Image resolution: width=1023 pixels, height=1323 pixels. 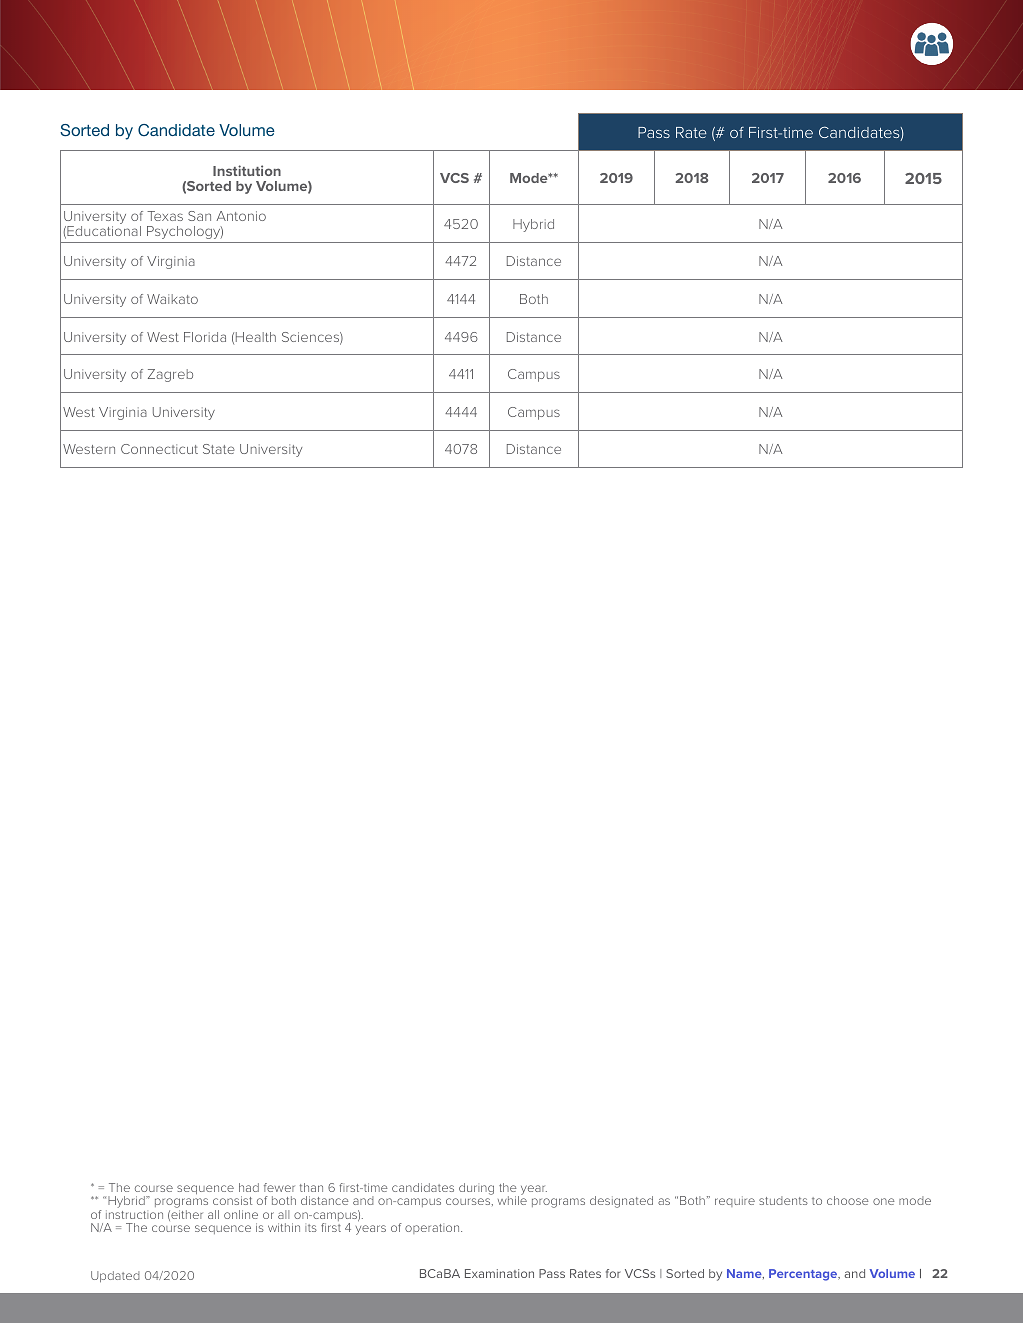 What do you see at coordinates (783, 1200) in the page?
I see `students` at bounding box center [783, 1200].
